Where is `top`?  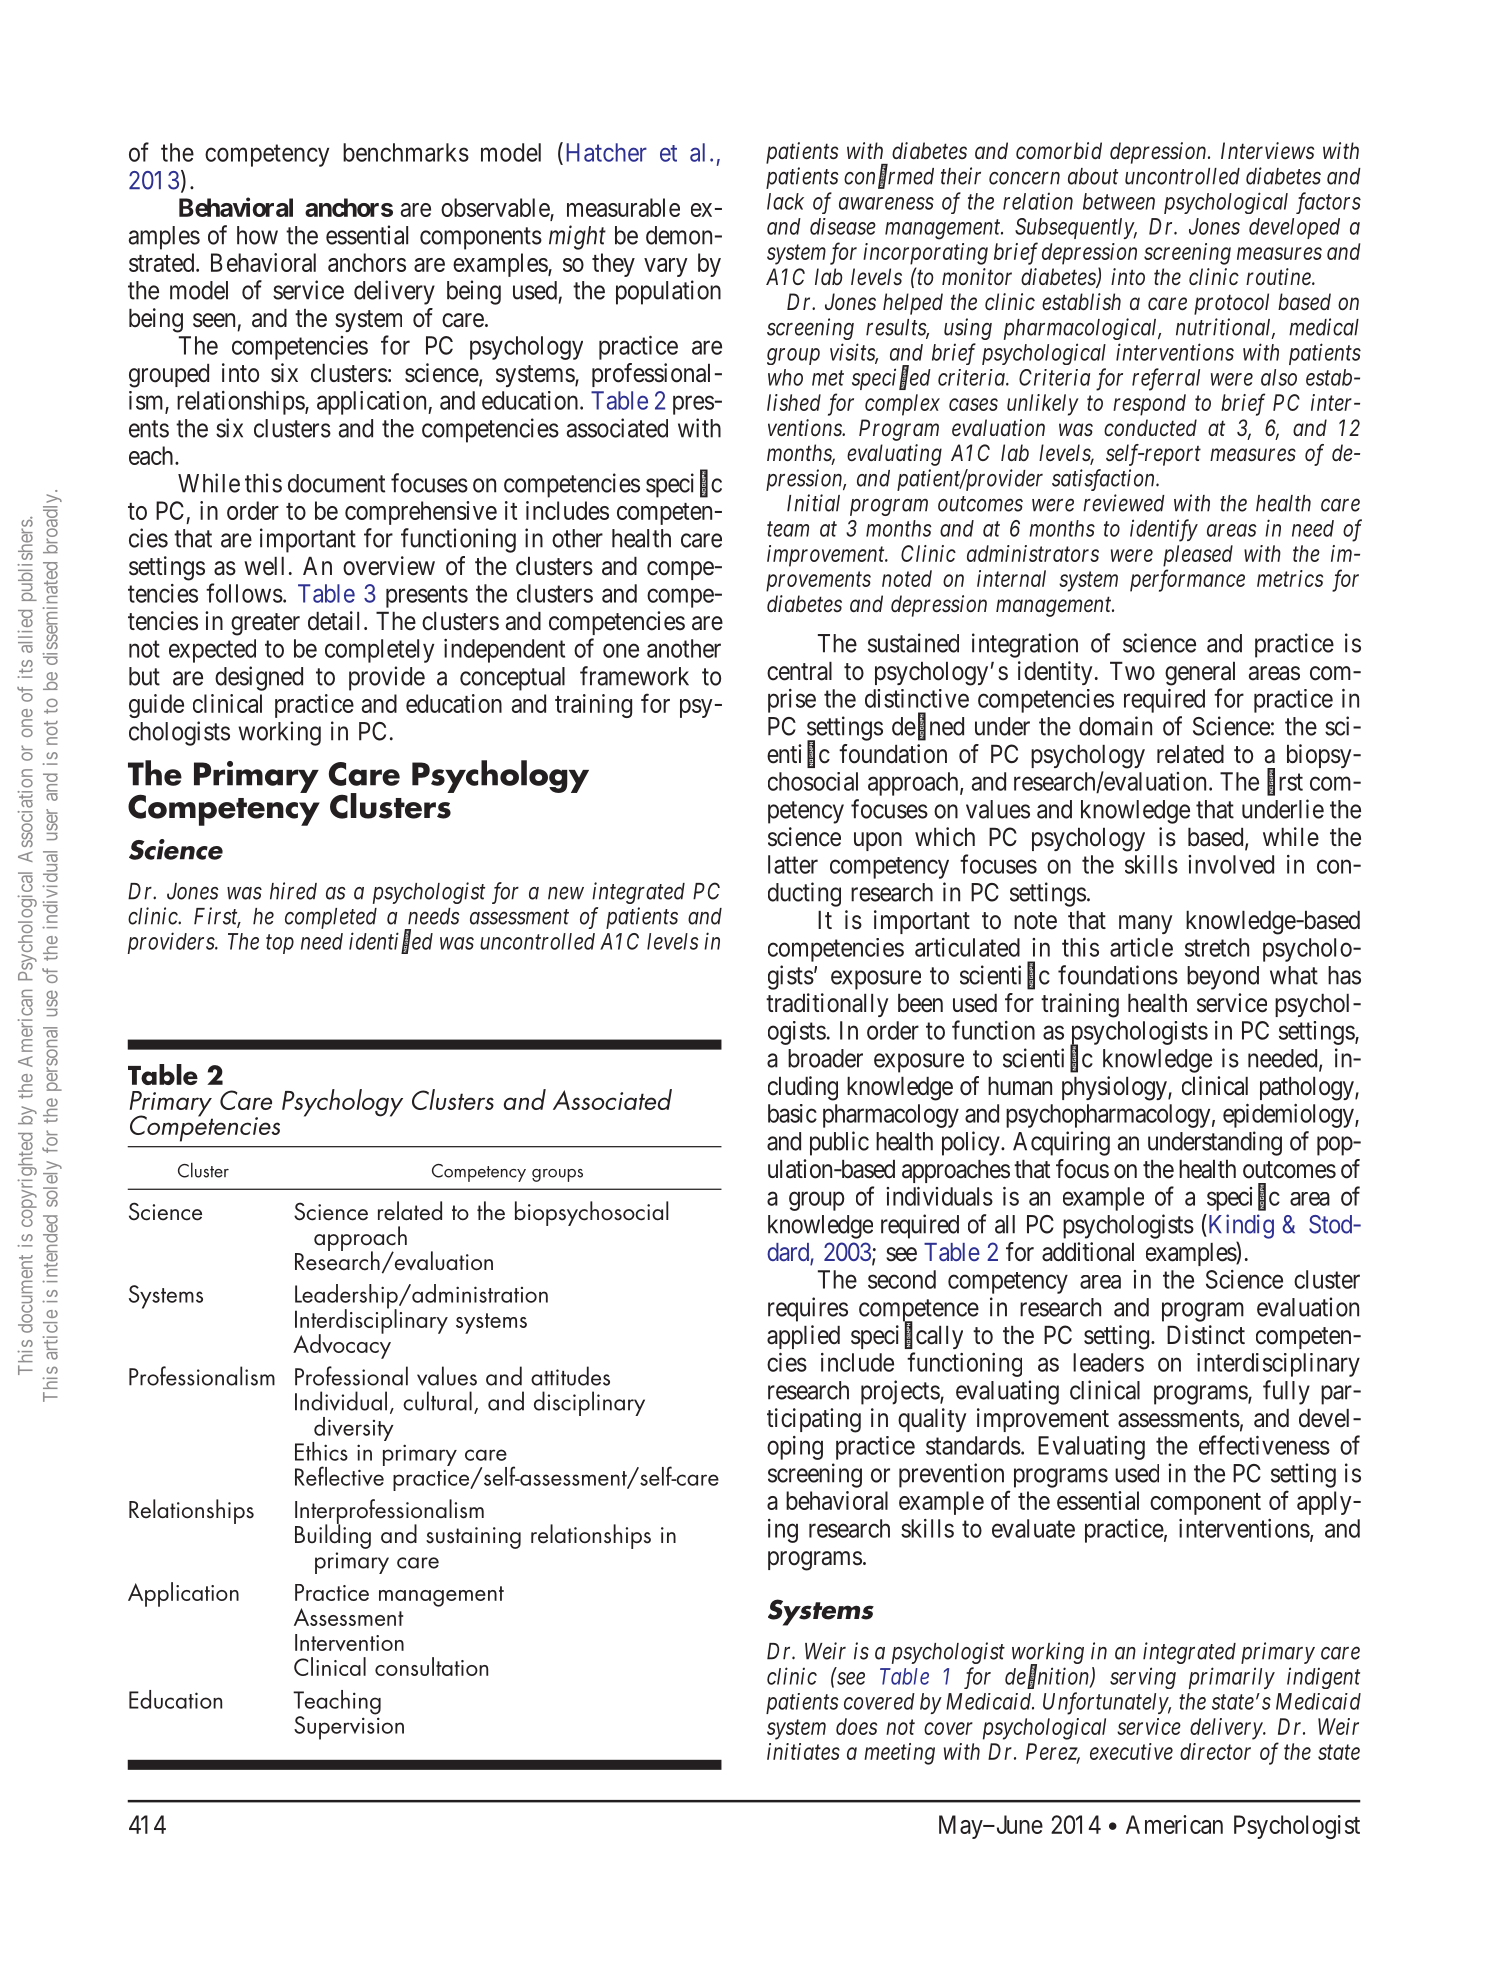
top is located at coordinates (280, 944).
